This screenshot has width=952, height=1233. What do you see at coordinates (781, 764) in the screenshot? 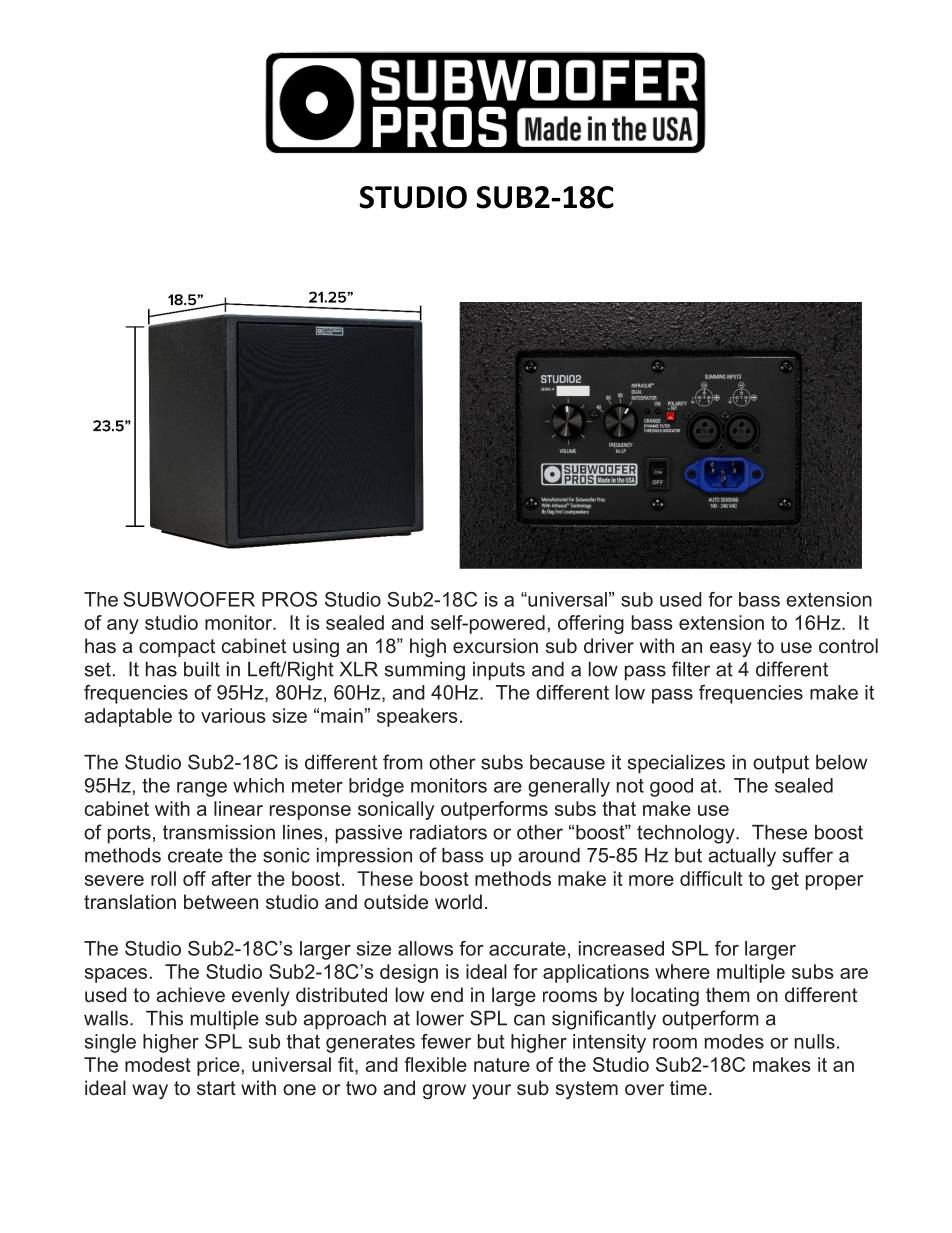
I see `output` at bounding box center [781, 764].
